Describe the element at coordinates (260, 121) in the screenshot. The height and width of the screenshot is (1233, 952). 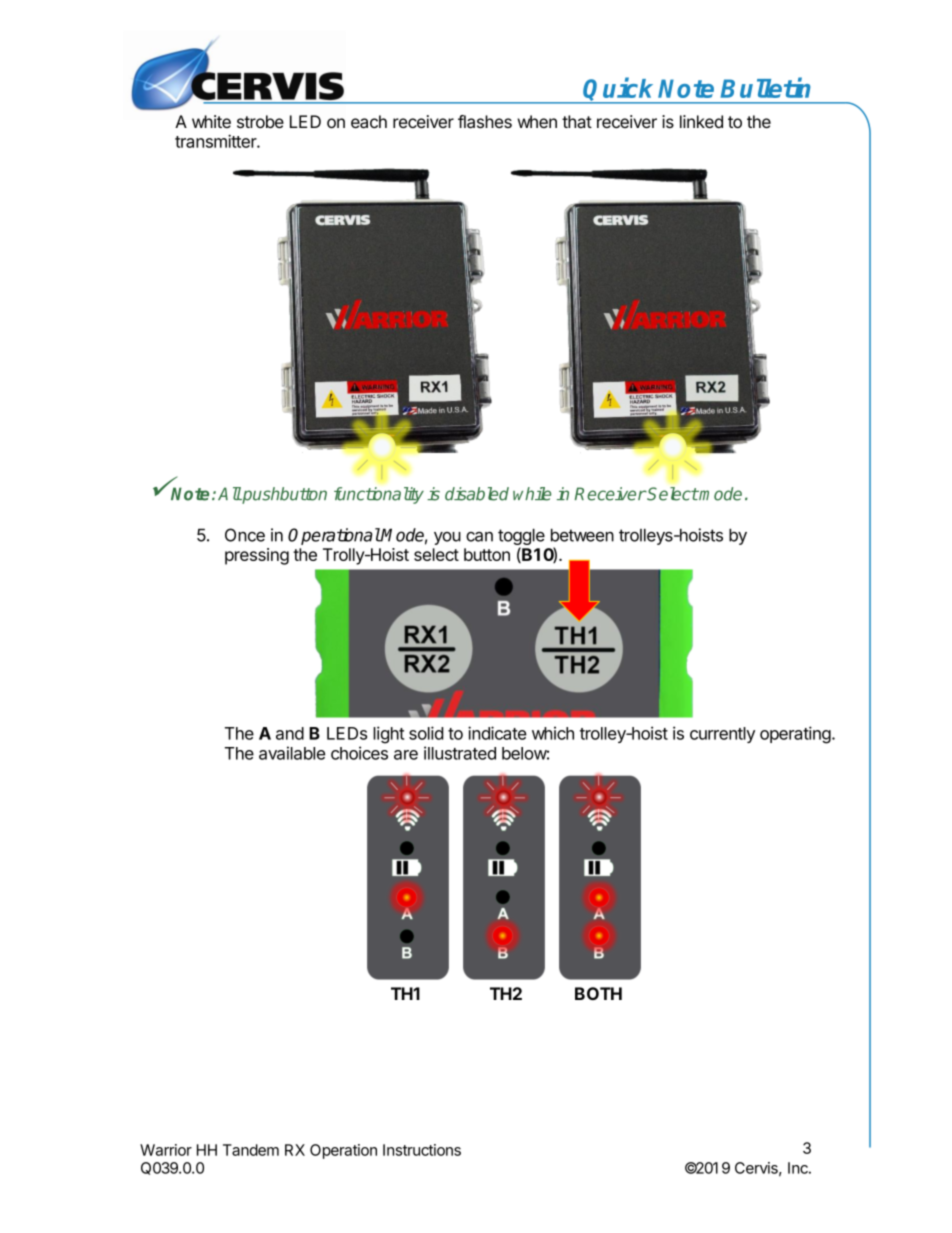
I see `strobe` at that location.
